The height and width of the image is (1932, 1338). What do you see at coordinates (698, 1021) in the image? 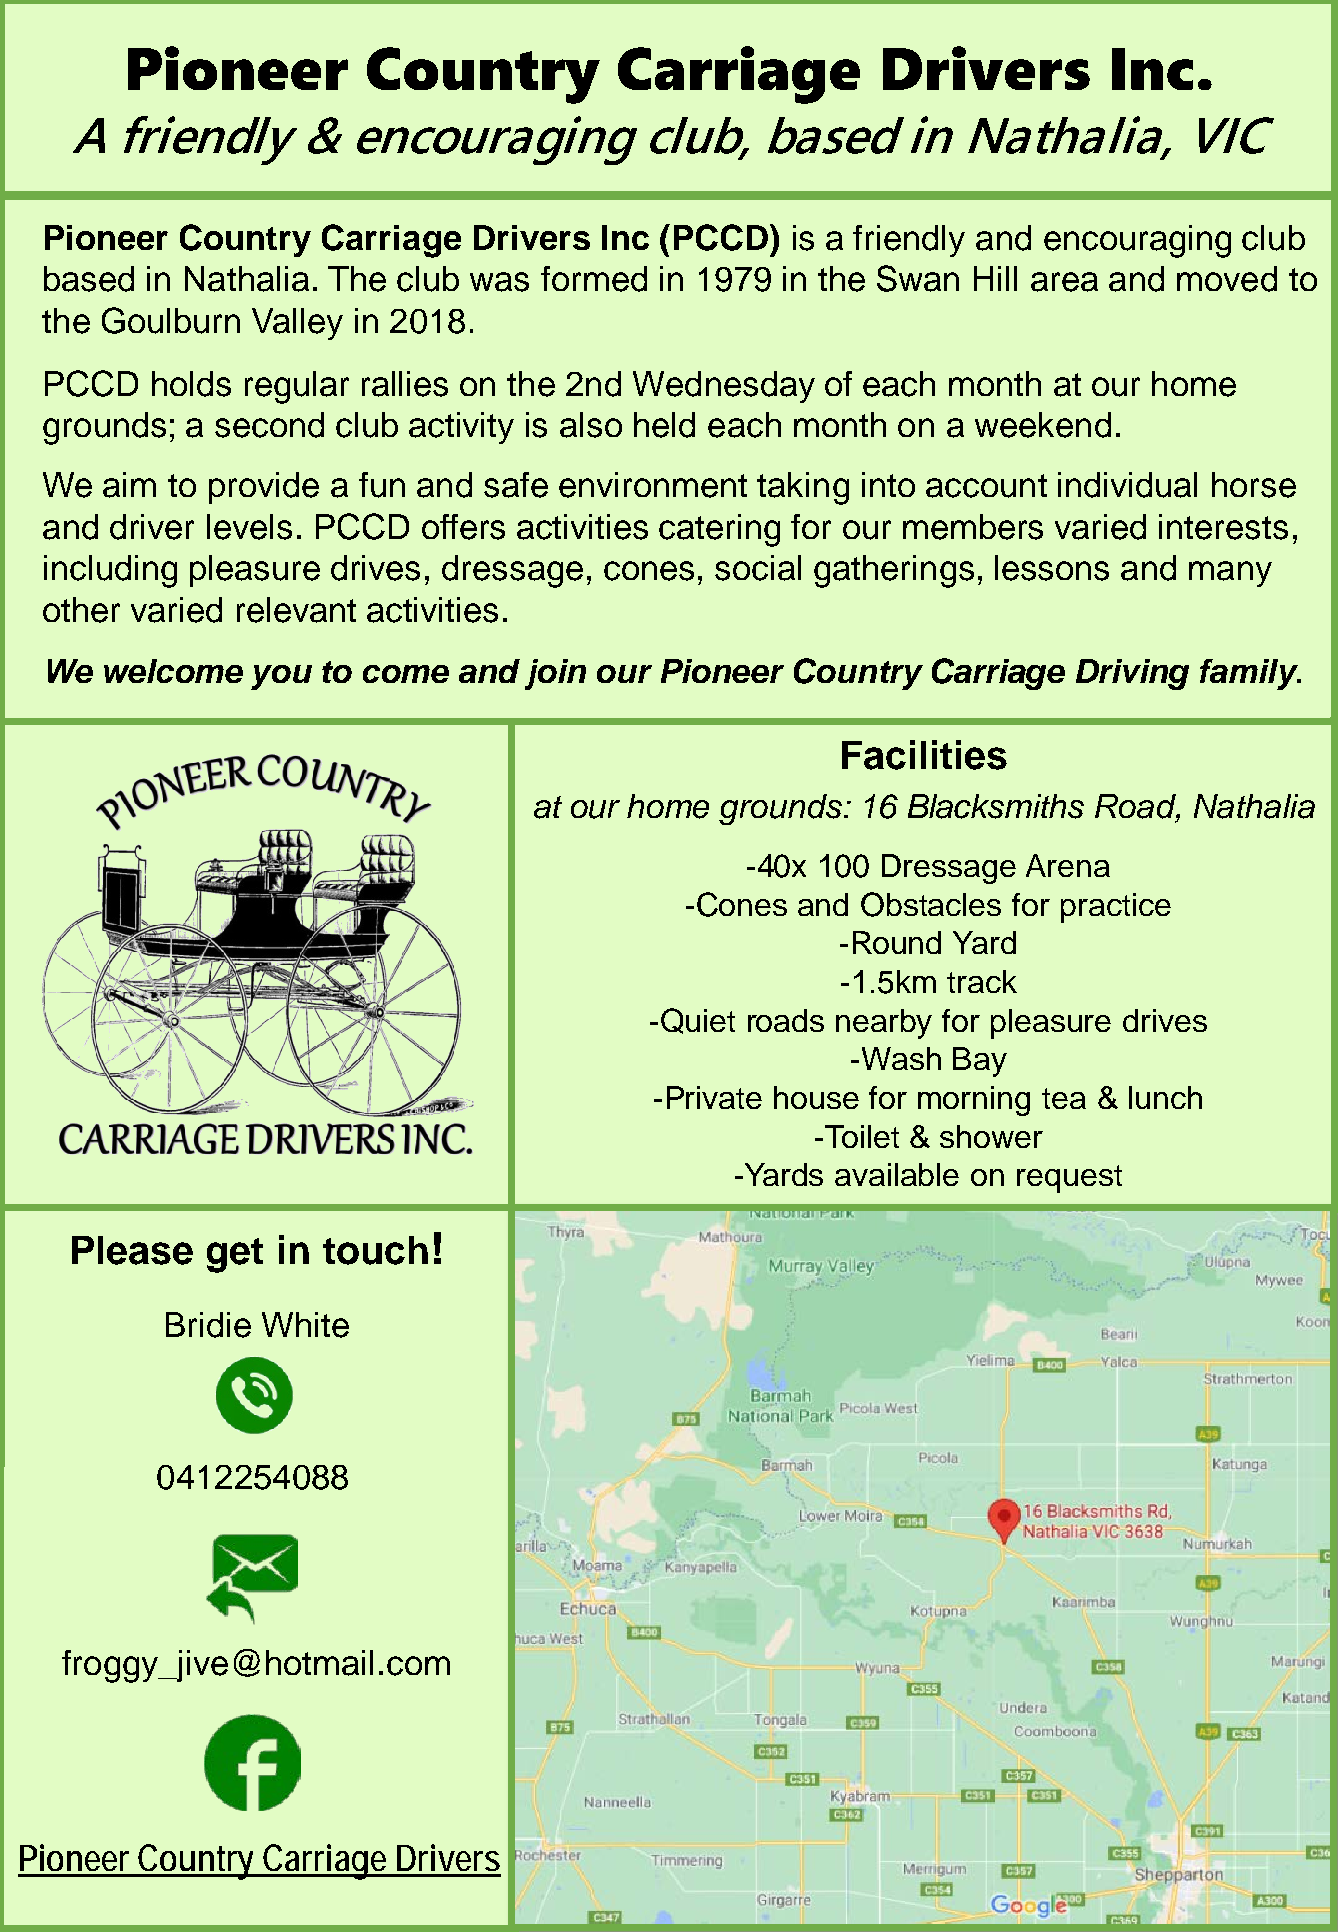
I see `Quiet` at bounding box center [698, 1021].
